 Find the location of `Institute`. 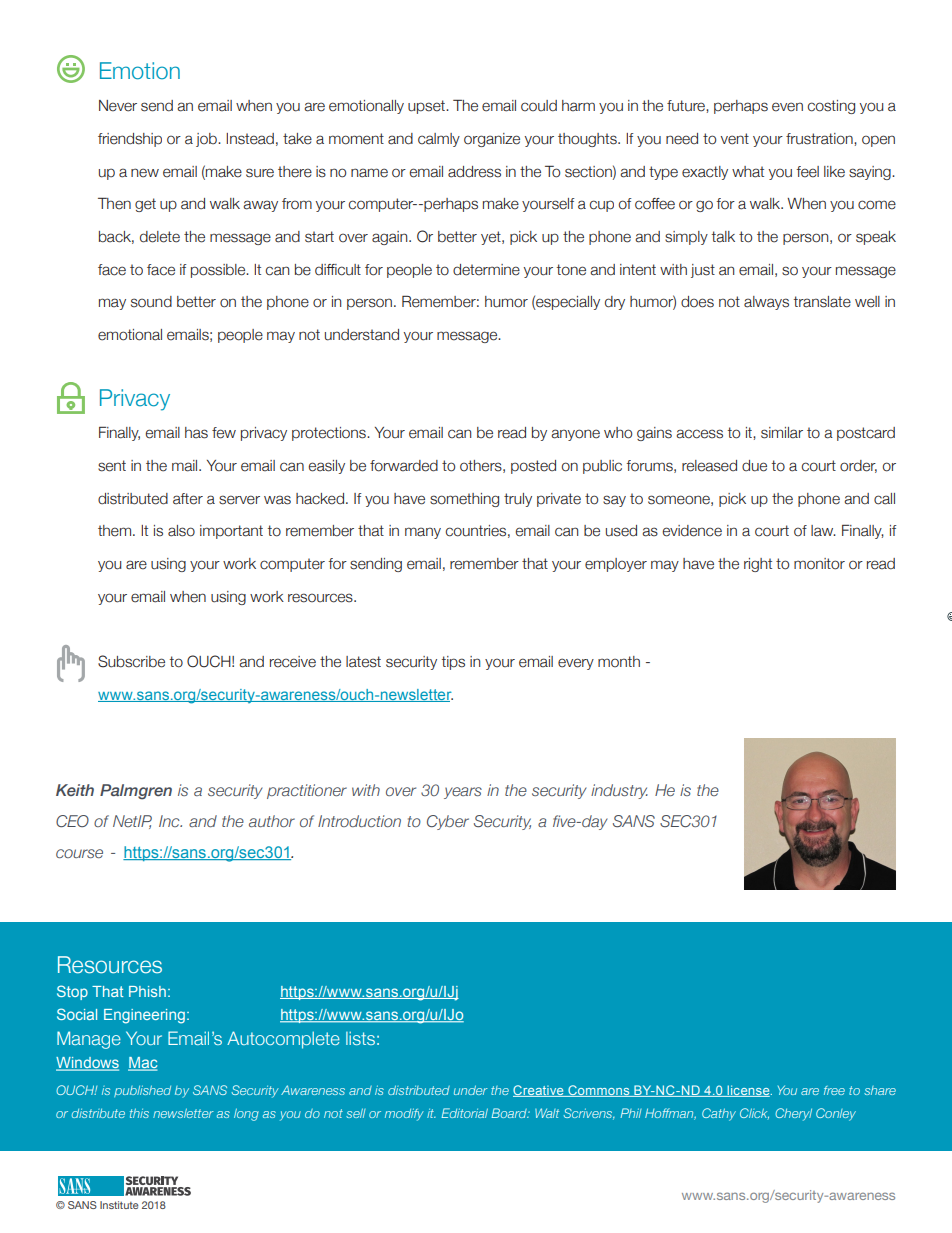

Institute is located at coordinates (119, 1205).
